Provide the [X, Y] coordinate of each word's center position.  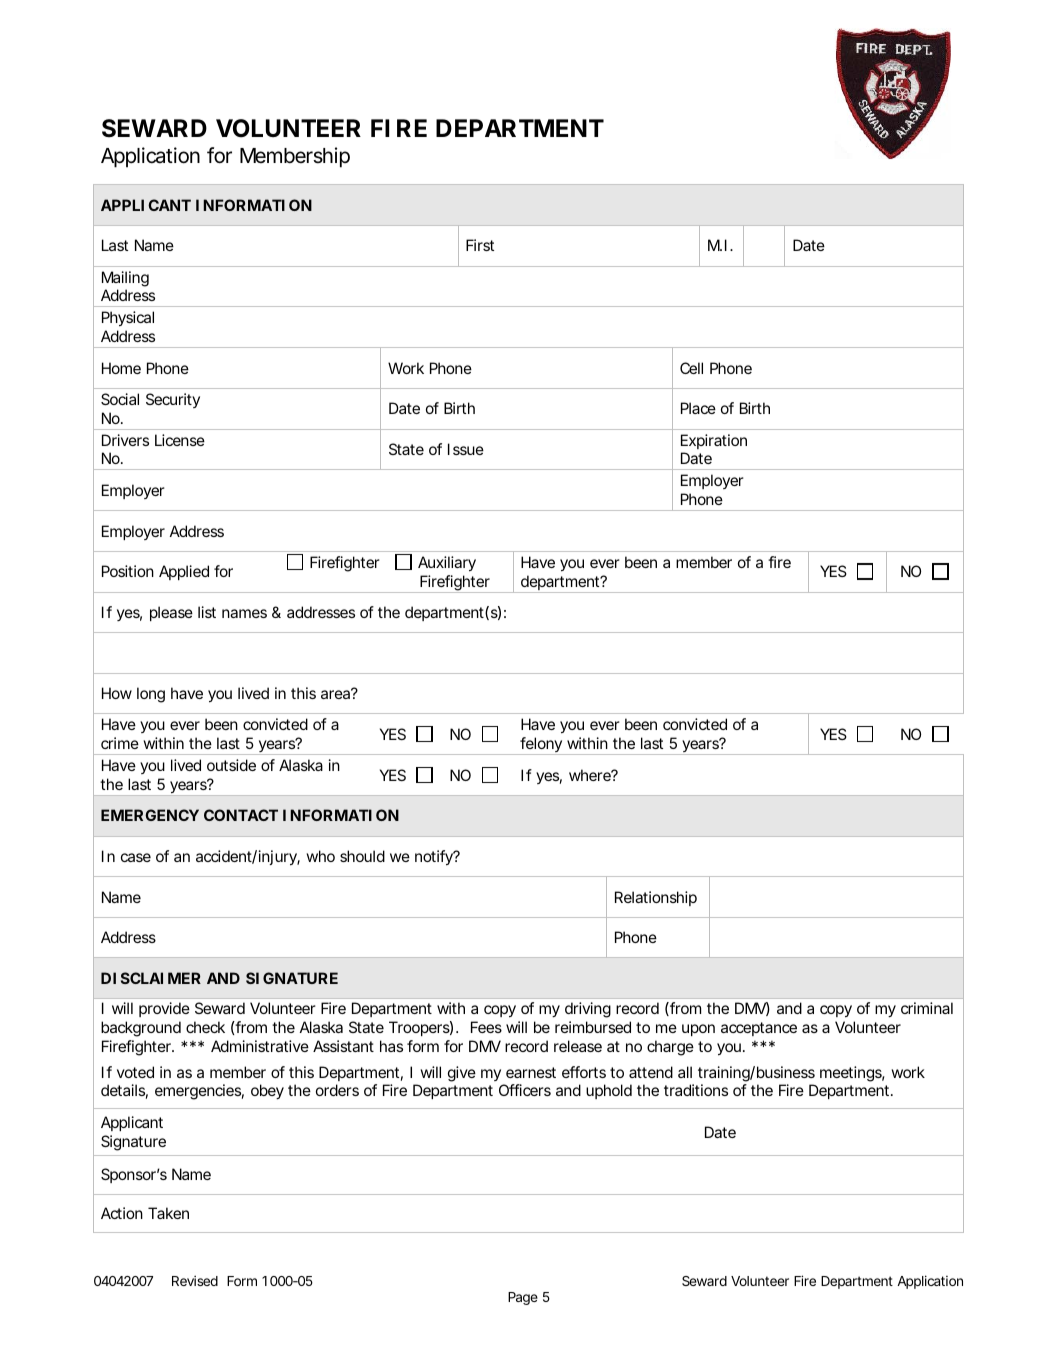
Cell [691, 368]
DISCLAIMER [151, 978]
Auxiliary [447, 564]
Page [523, 1298]
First [480, 245]
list [207, 612]
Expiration [714, 441]
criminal [927, 1008]
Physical [128, 319]
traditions [696, 1090]
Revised [195, 1280]
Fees [486, 1027]
